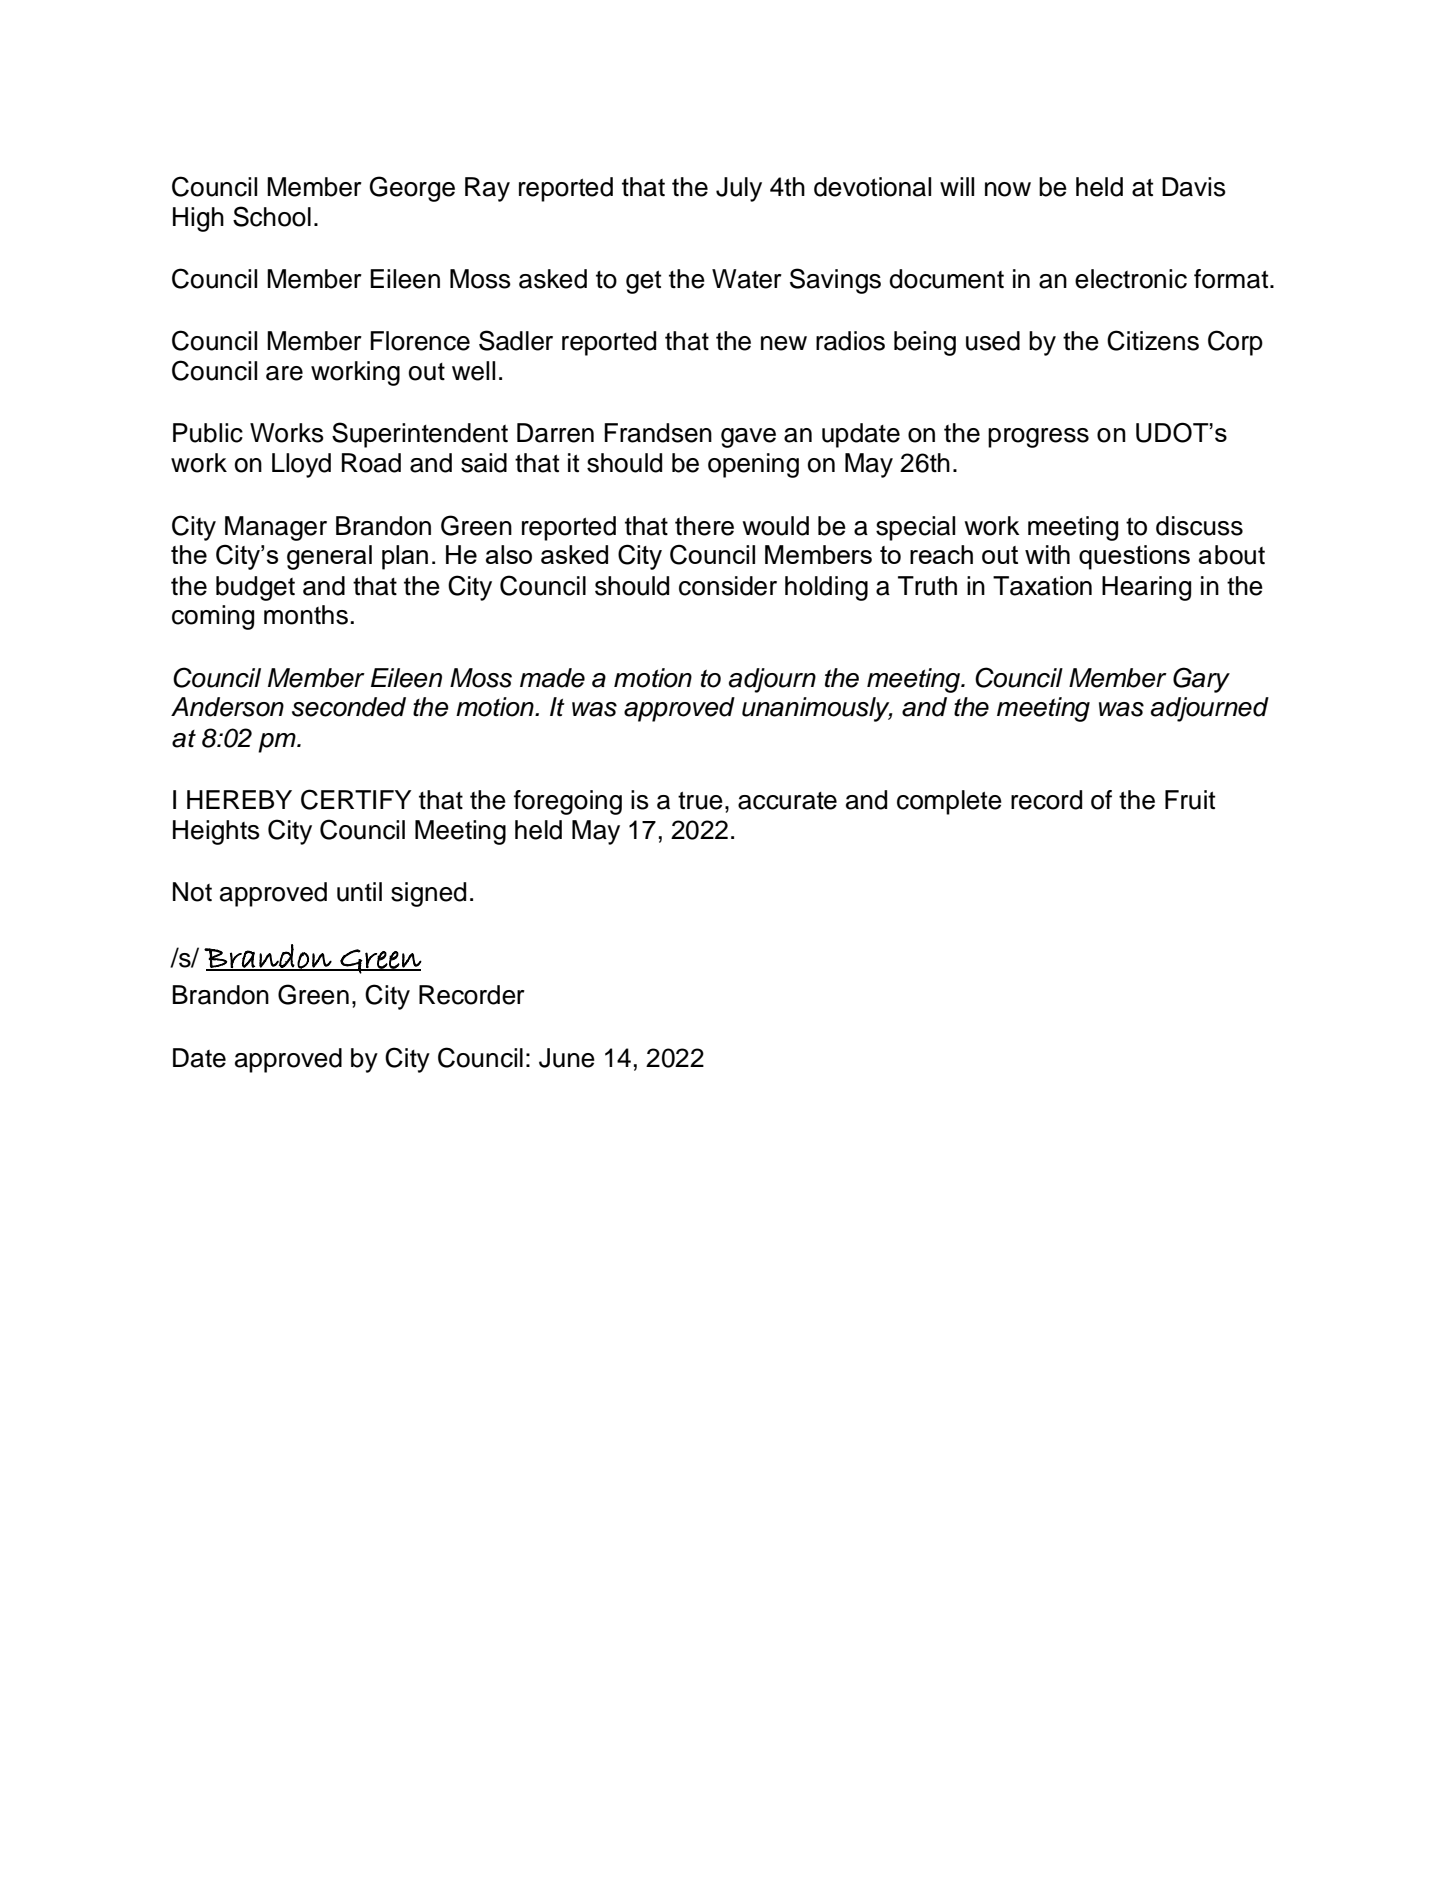 The height and width of the screenshot is (1883, 1455). What do you see at coordinates (567, 1058) in the screenshot?
I see `June` at bounding box center [567, 1058].
